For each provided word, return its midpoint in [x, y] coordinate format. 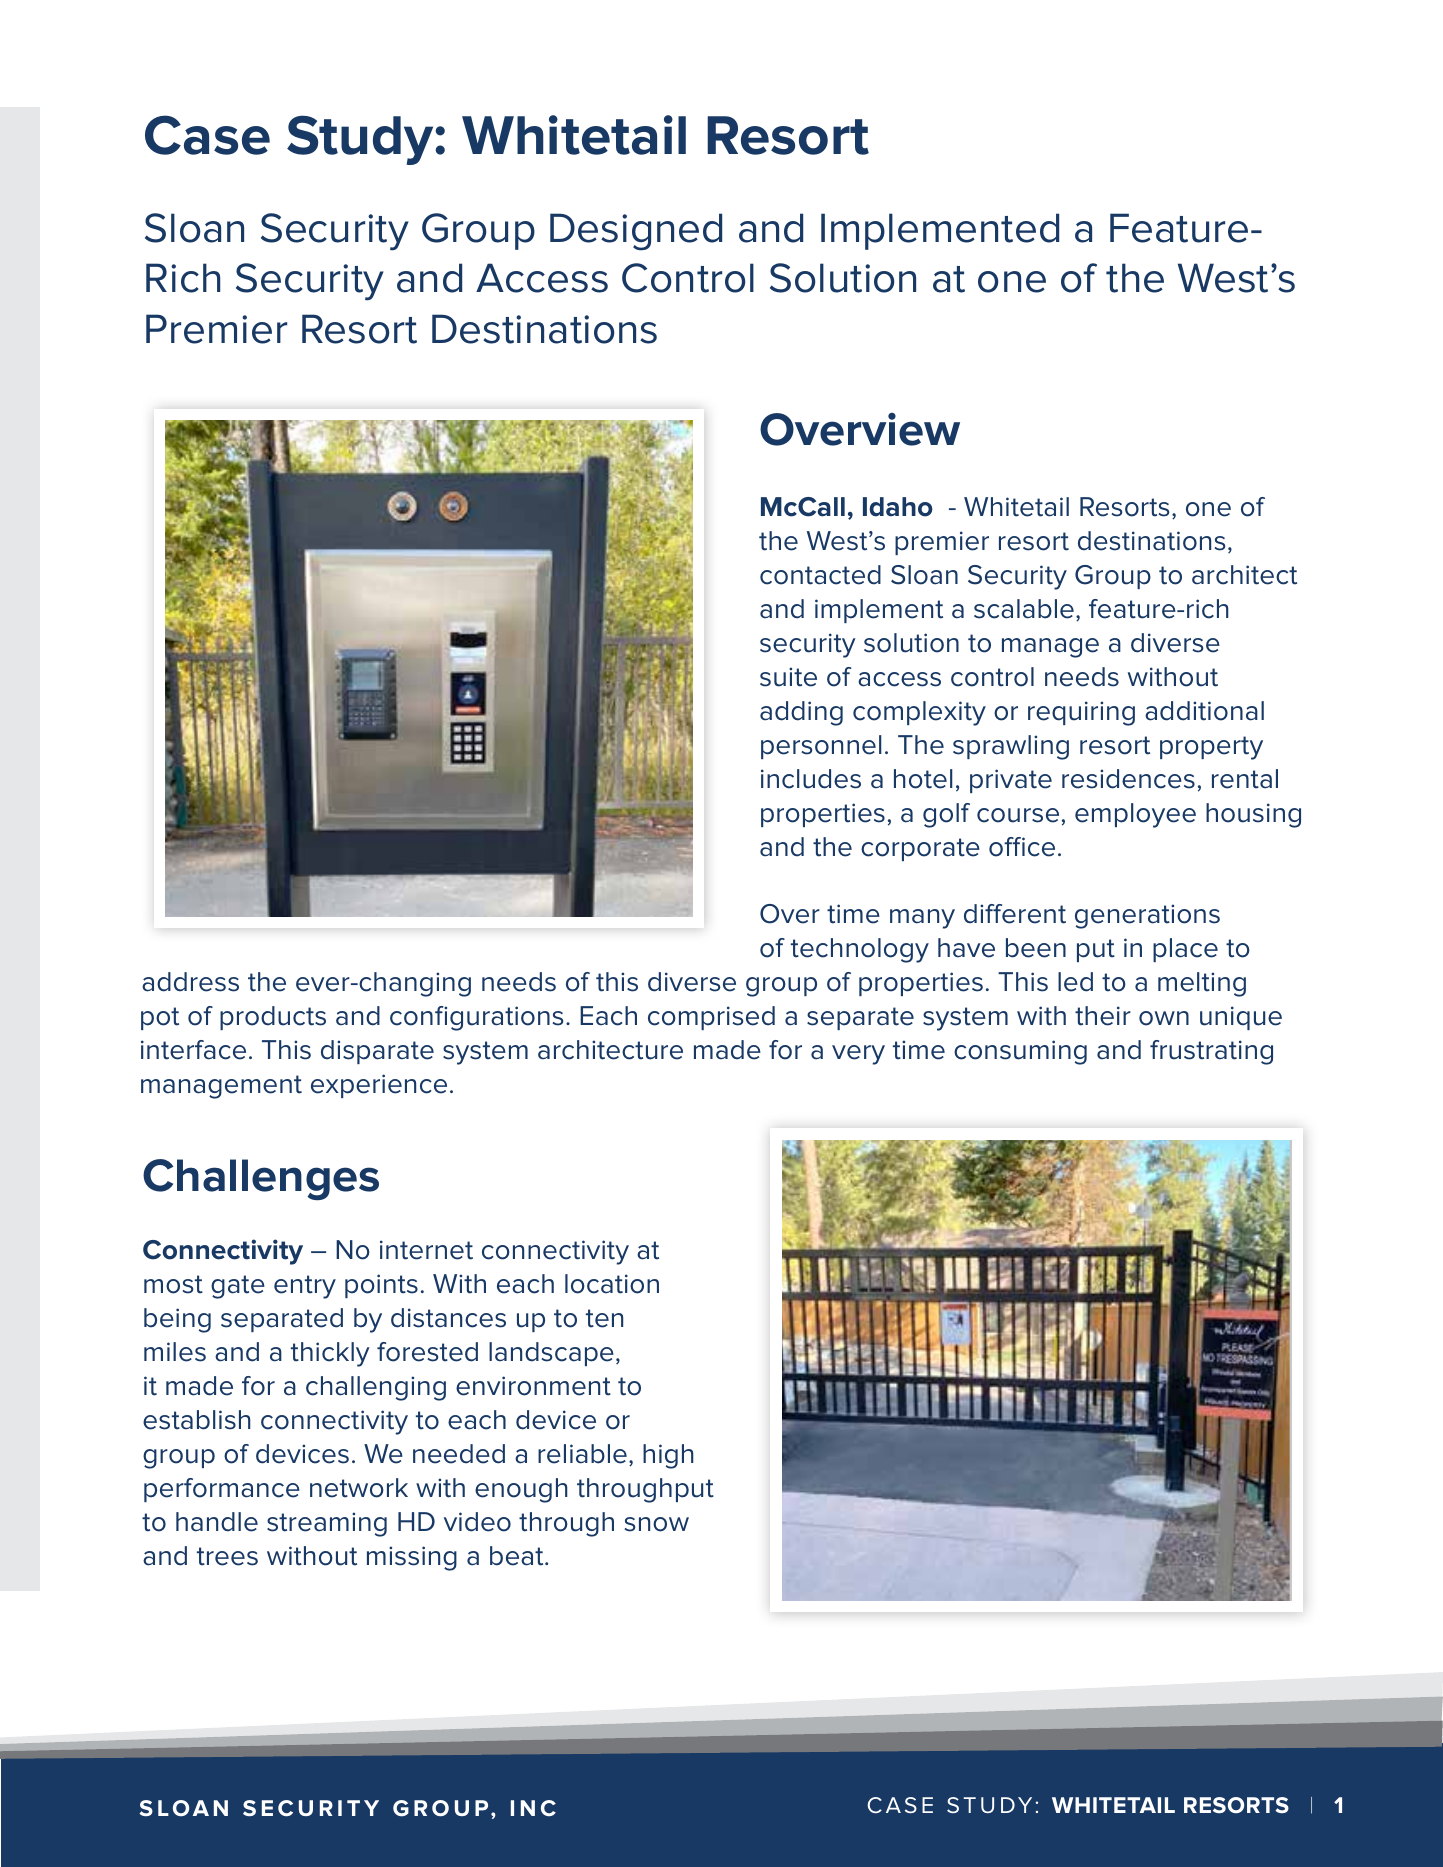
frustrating [1211, 1052]
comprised [711, 1018]
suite [788, 677]
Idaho [898, 507]
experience [379, 1086]
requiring [1081, 713]
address [190, 982]
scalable [1024, 609]
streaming [327, 1524]
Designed [636, 232]
